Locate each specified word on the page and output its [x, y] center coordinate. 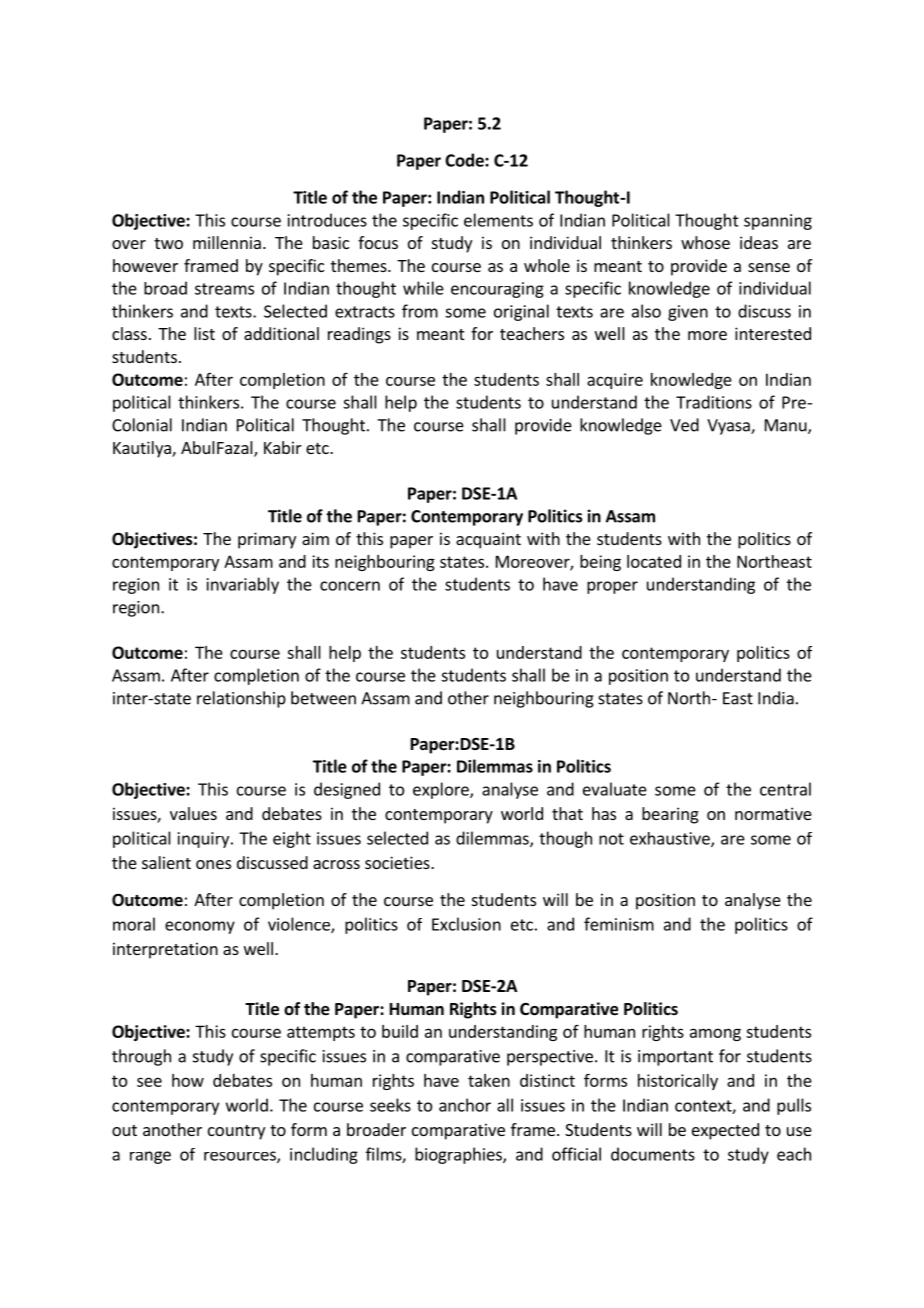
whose [705, 242]
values [193, 813]
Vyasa [729, 427]
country [236, 1132]
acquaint [488, 540]
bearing [670, 815]
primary [267, 540]
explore [442, 790]
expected [725, 1131]
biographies [459, 1155]
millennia [227, 242]
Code [465, 160]
